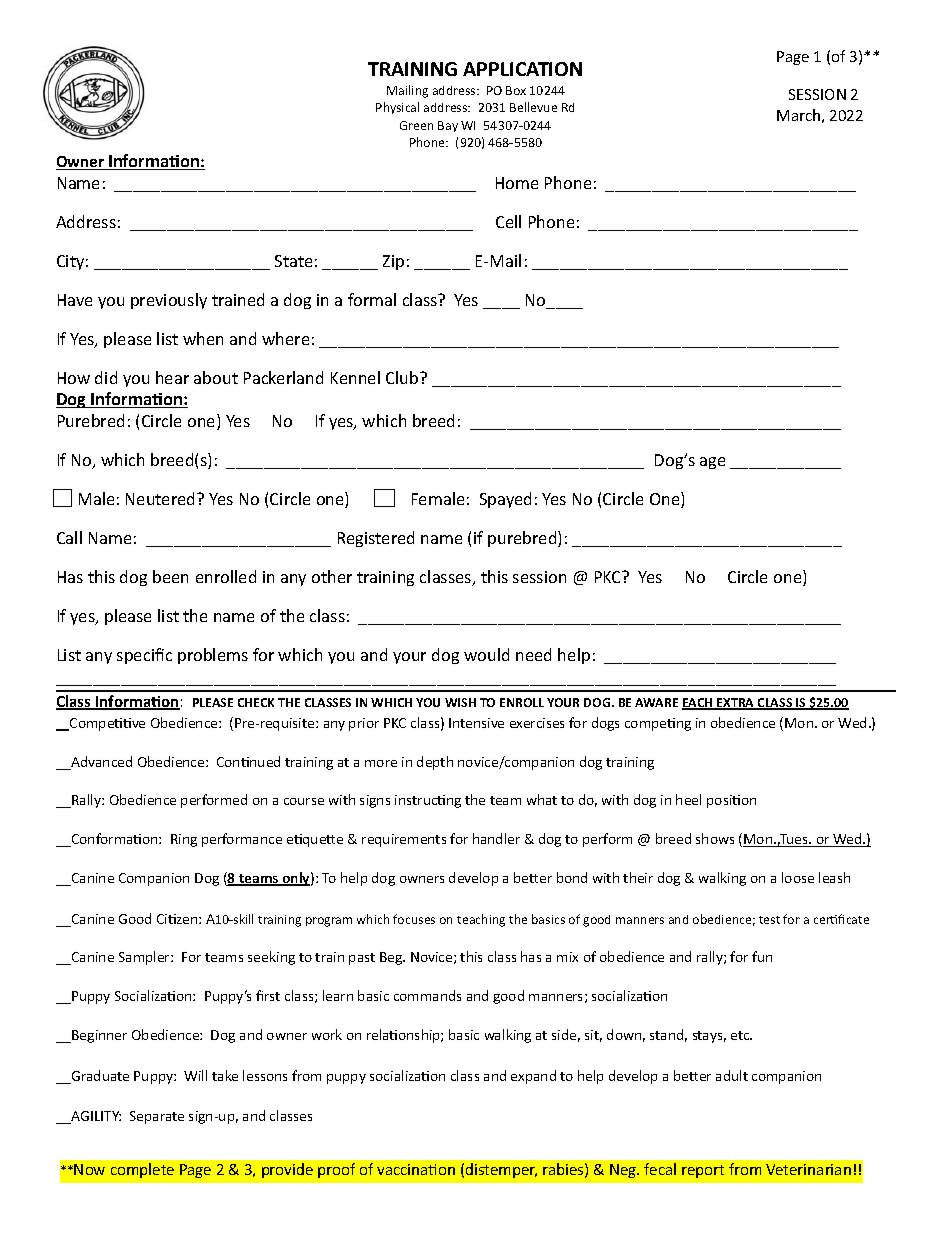 The height and width of the page is (1233, 952). Describe the element at coordinates (162, 498) in the page. I see `Neutered` at that location.
